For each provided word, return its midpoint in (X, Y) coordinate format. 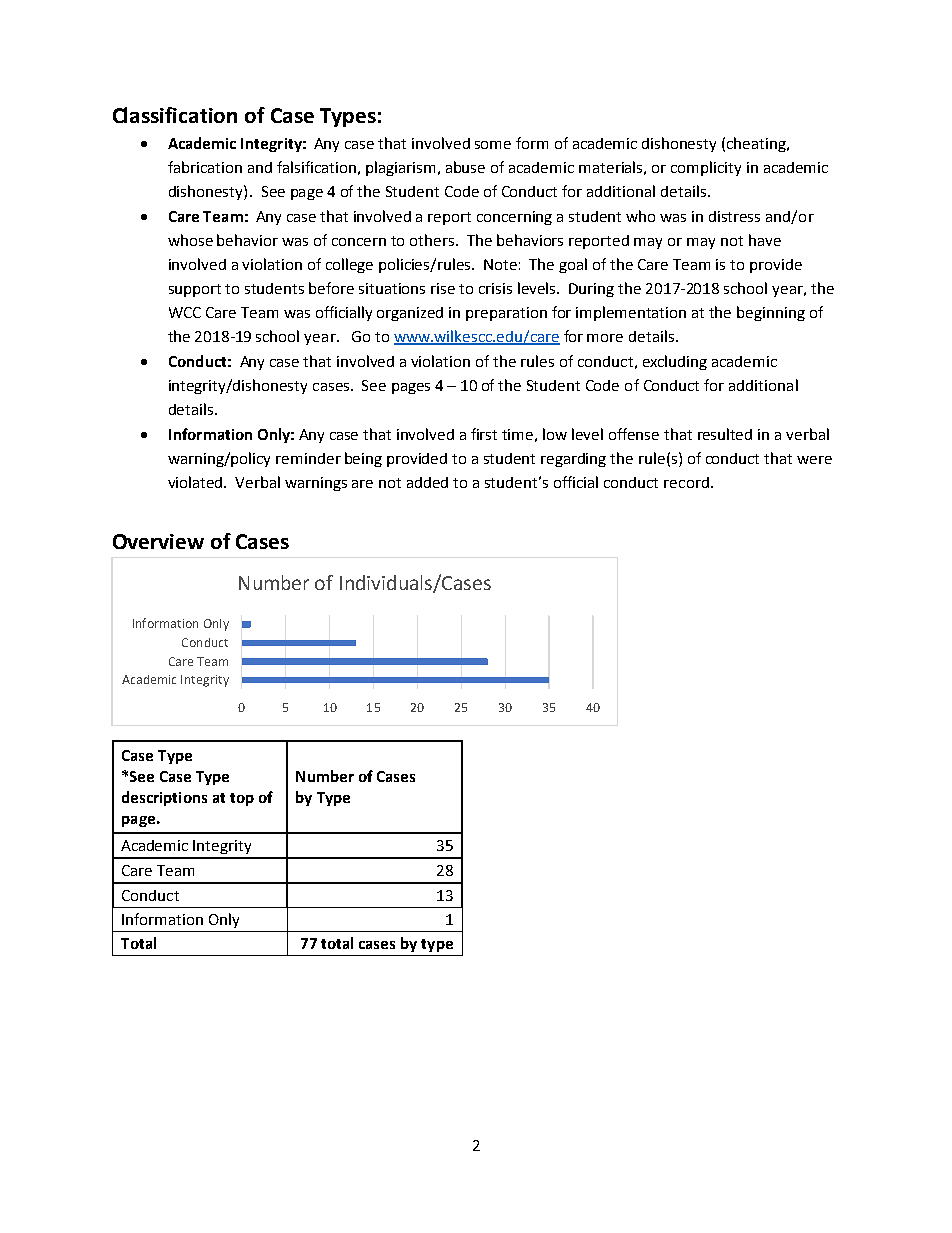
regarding (573, 460)
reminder (308, 458)
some (493, 145)
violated (196, 482)
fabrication (205, 167)
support (195, 290)
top (242, 799)
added (427, 482)
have (765, 240)
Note (500, 264)
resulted (725, 434)
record (686, 482)
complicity (706, 168)
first (484, 434)
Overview (158, 541)
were (814, 460)
